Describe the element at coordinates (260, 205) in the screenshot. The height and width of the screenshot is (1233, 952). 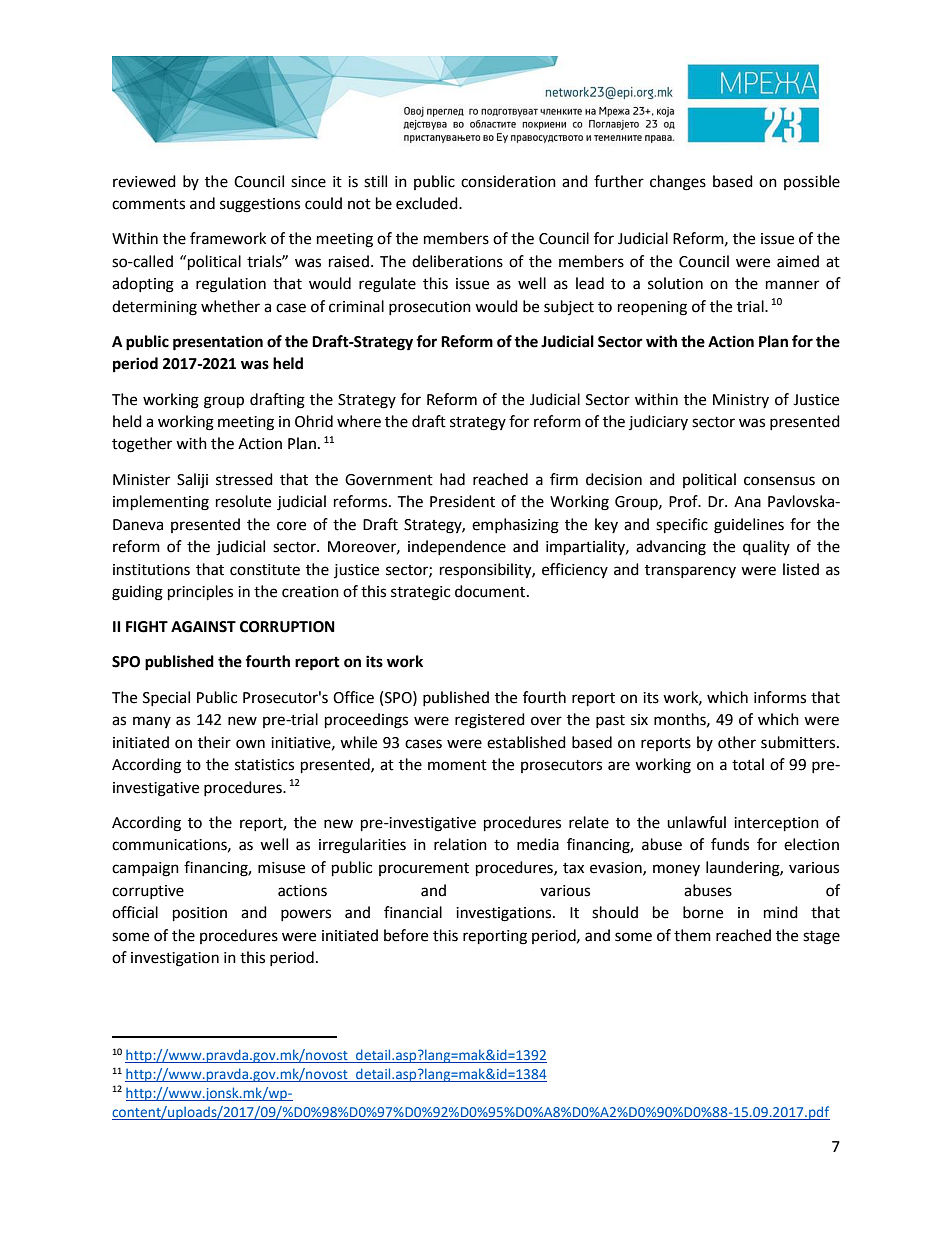
I see `suggestions` at that location.
